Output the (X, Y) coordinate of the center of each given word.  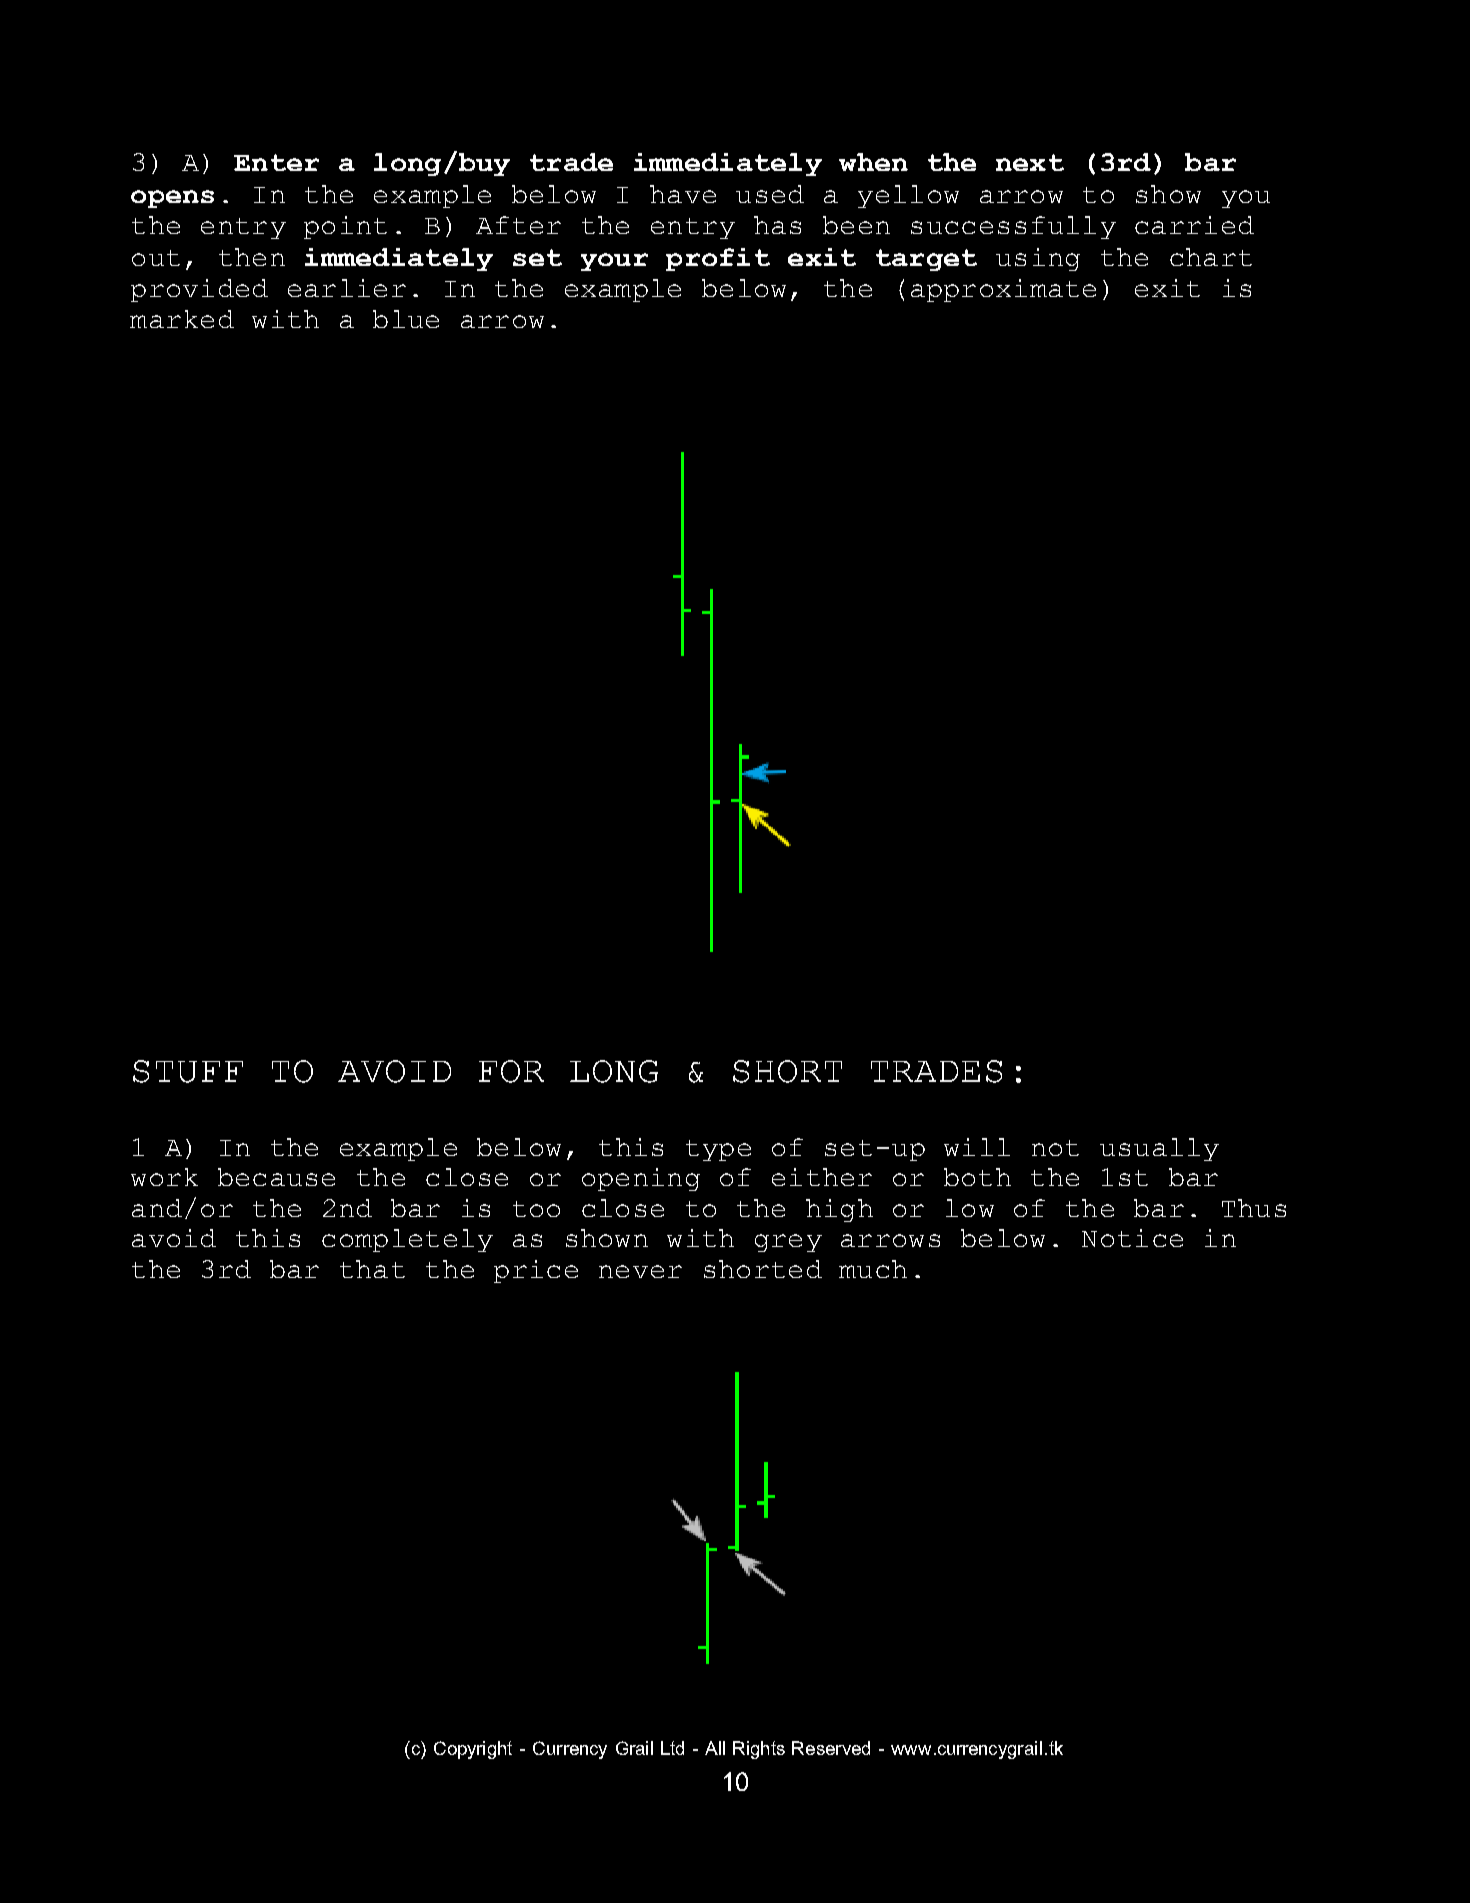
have (683, 194)
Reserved (831, 1748)
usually (1159, 1149)
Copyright (473, 1750)
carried (1194, 225)
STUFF (188, 1071)
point (345, 227)
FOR (511, 1071)
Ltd (672, 1748)
